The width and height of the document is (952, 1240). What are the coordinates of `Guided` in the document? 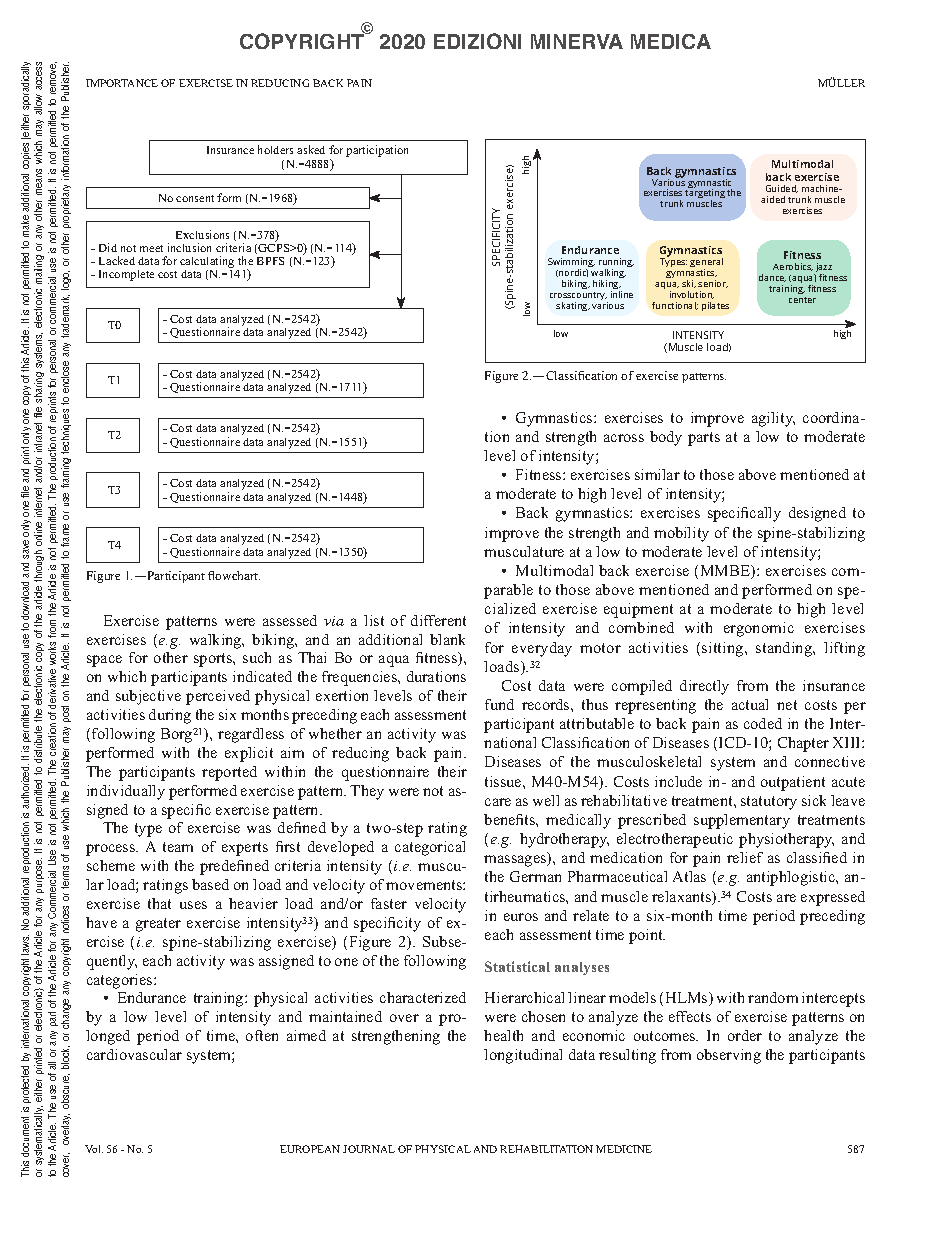 It's located at (782, 189).
